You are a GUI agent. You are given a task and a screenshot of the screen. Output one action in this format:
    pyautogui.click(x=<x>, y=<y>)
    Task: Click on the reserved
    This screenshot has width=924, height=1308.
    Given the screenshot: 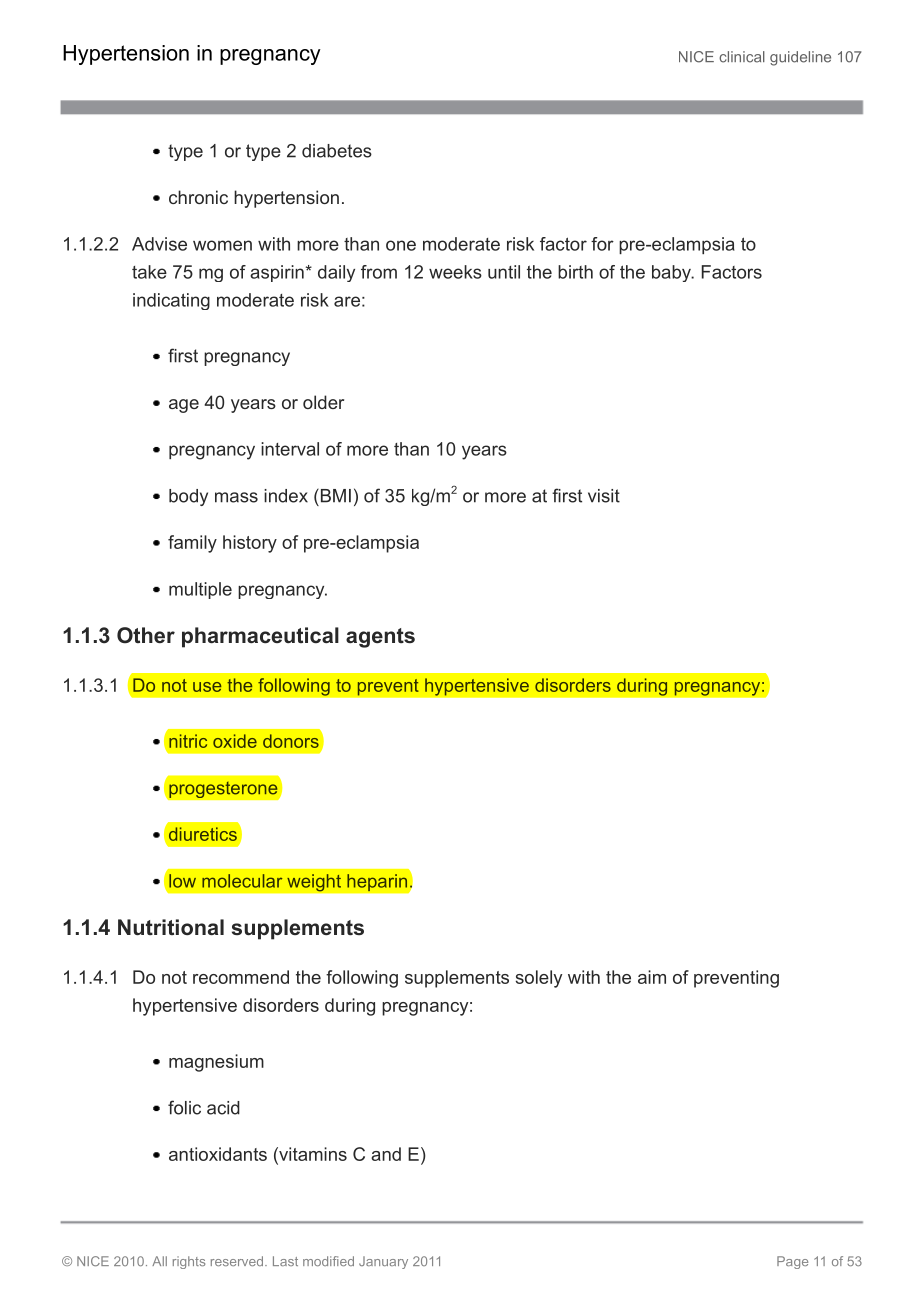 What is the action you would take?
    pyautogui.click(x=238, y=1261)
